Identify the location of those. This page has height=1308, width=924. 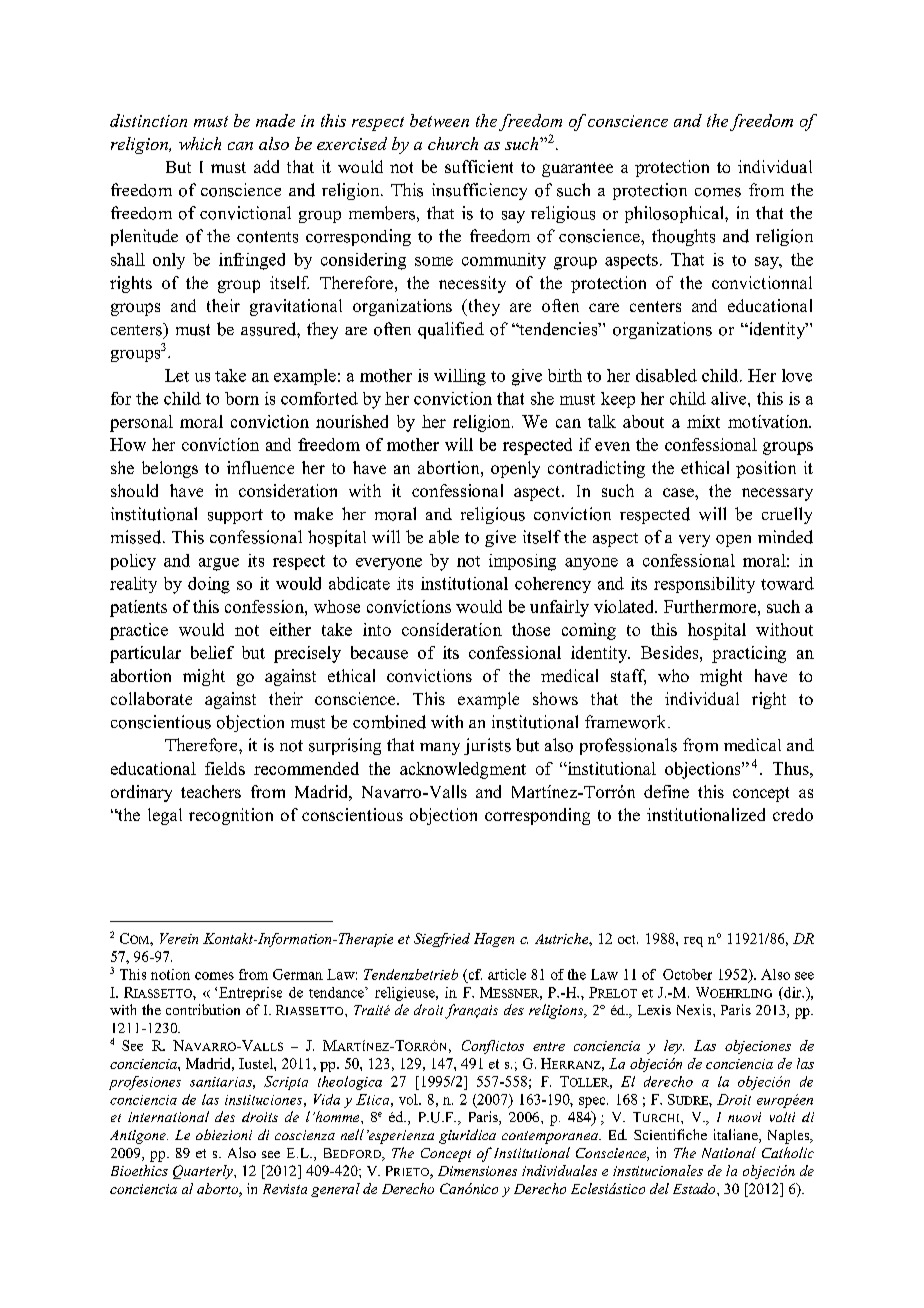
(531, 629).
